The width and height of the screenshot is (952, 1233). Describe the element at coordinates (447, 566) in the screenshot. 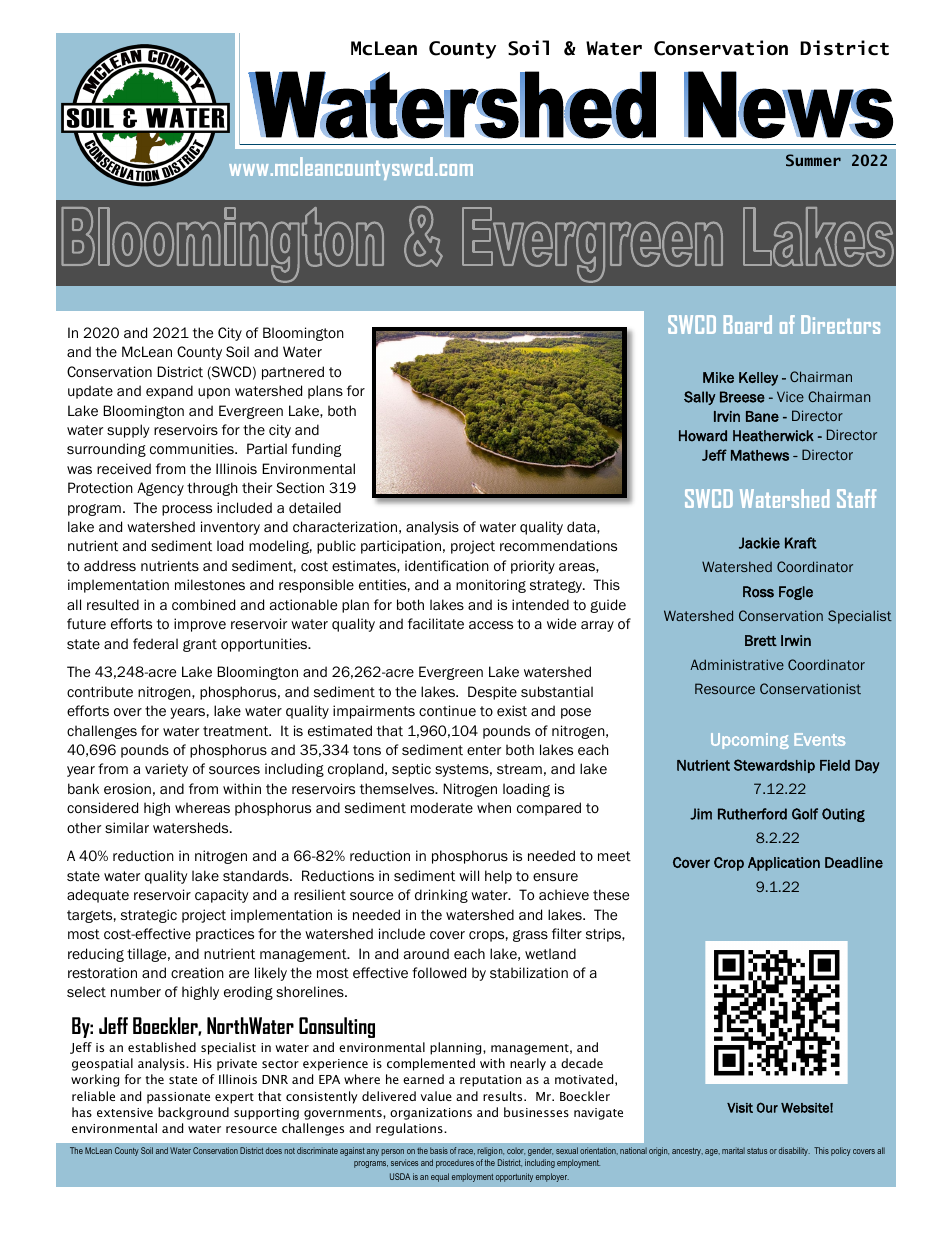

I see `identification` at that location.
